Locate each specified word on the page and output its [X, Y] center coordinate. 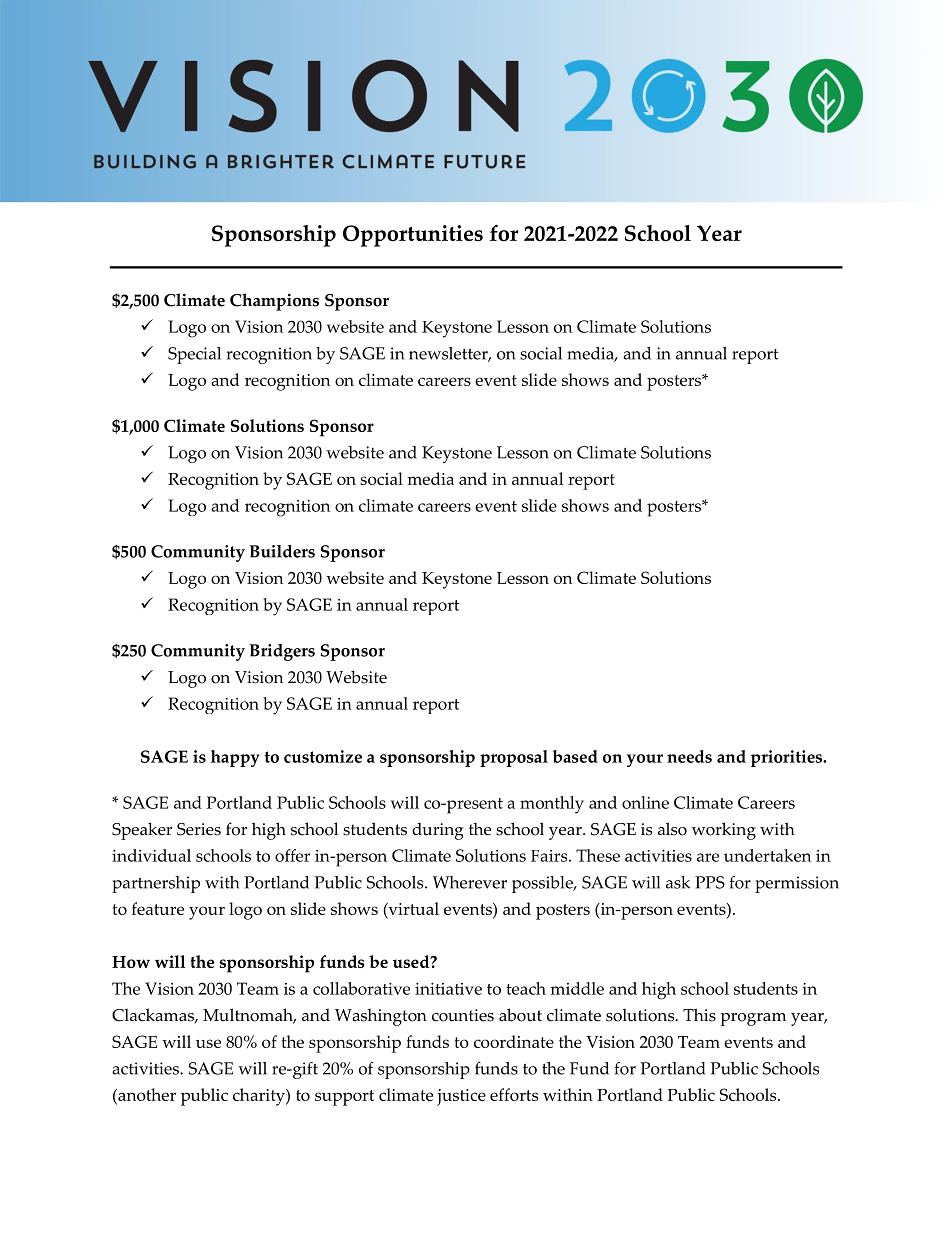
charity [260, 1097]
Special [194, 355]
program [753, 1019]
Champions [274, 302]
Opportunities [413, 236]
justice [461, 1097]
